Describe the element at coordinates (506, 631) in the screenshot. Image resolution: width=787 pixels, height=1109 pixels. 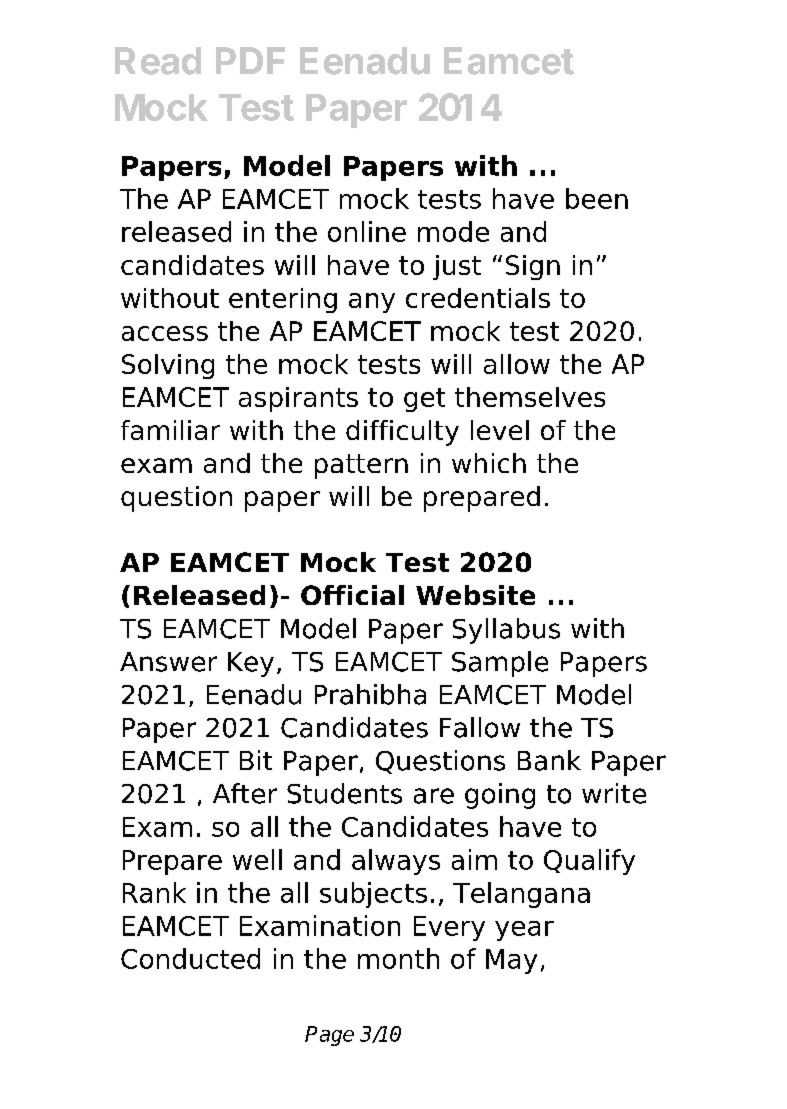
I see `Syllabus` at that location.
